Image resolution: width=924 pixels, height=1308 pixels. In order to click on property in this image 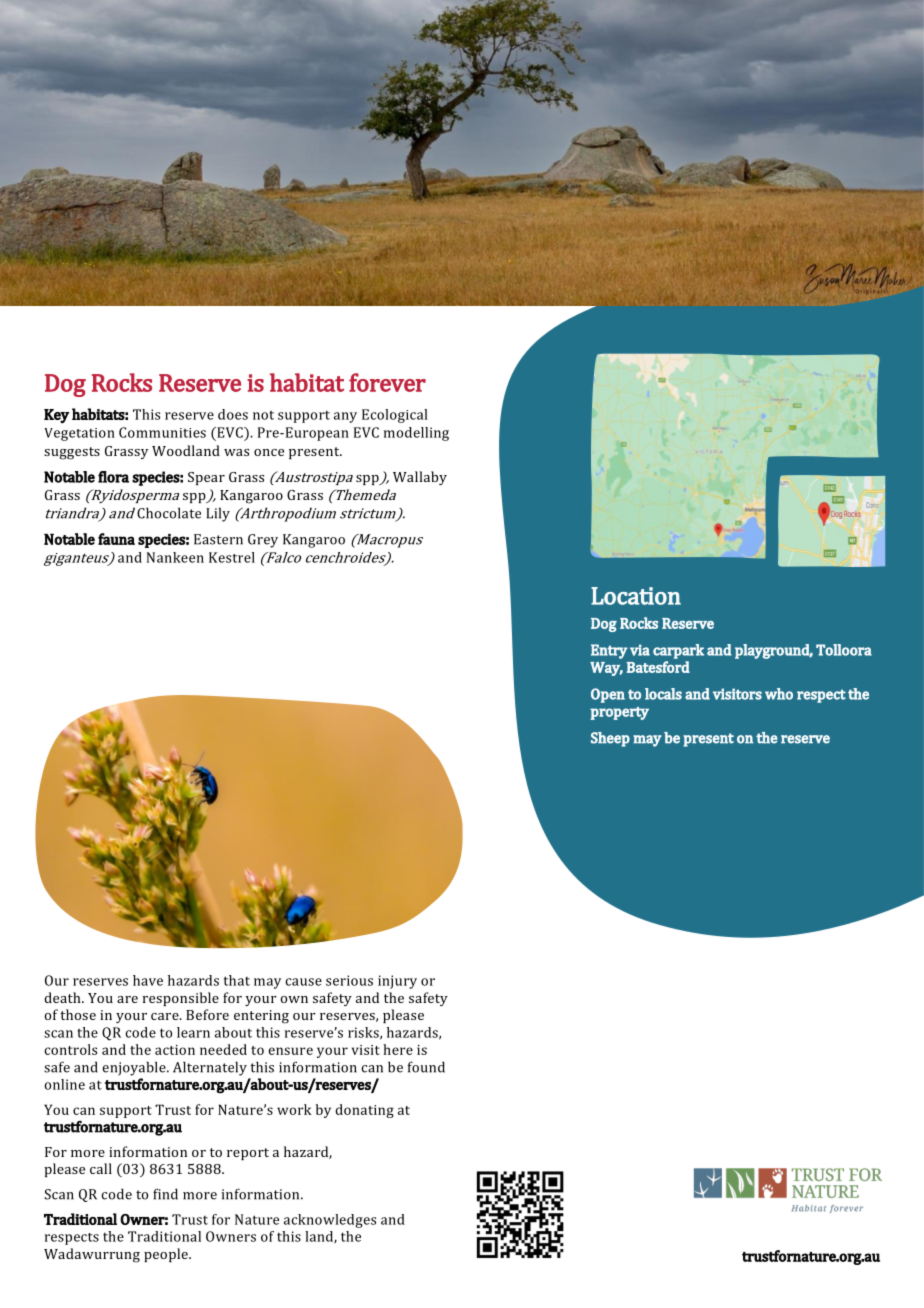, I will do `click(619, 713)`.
